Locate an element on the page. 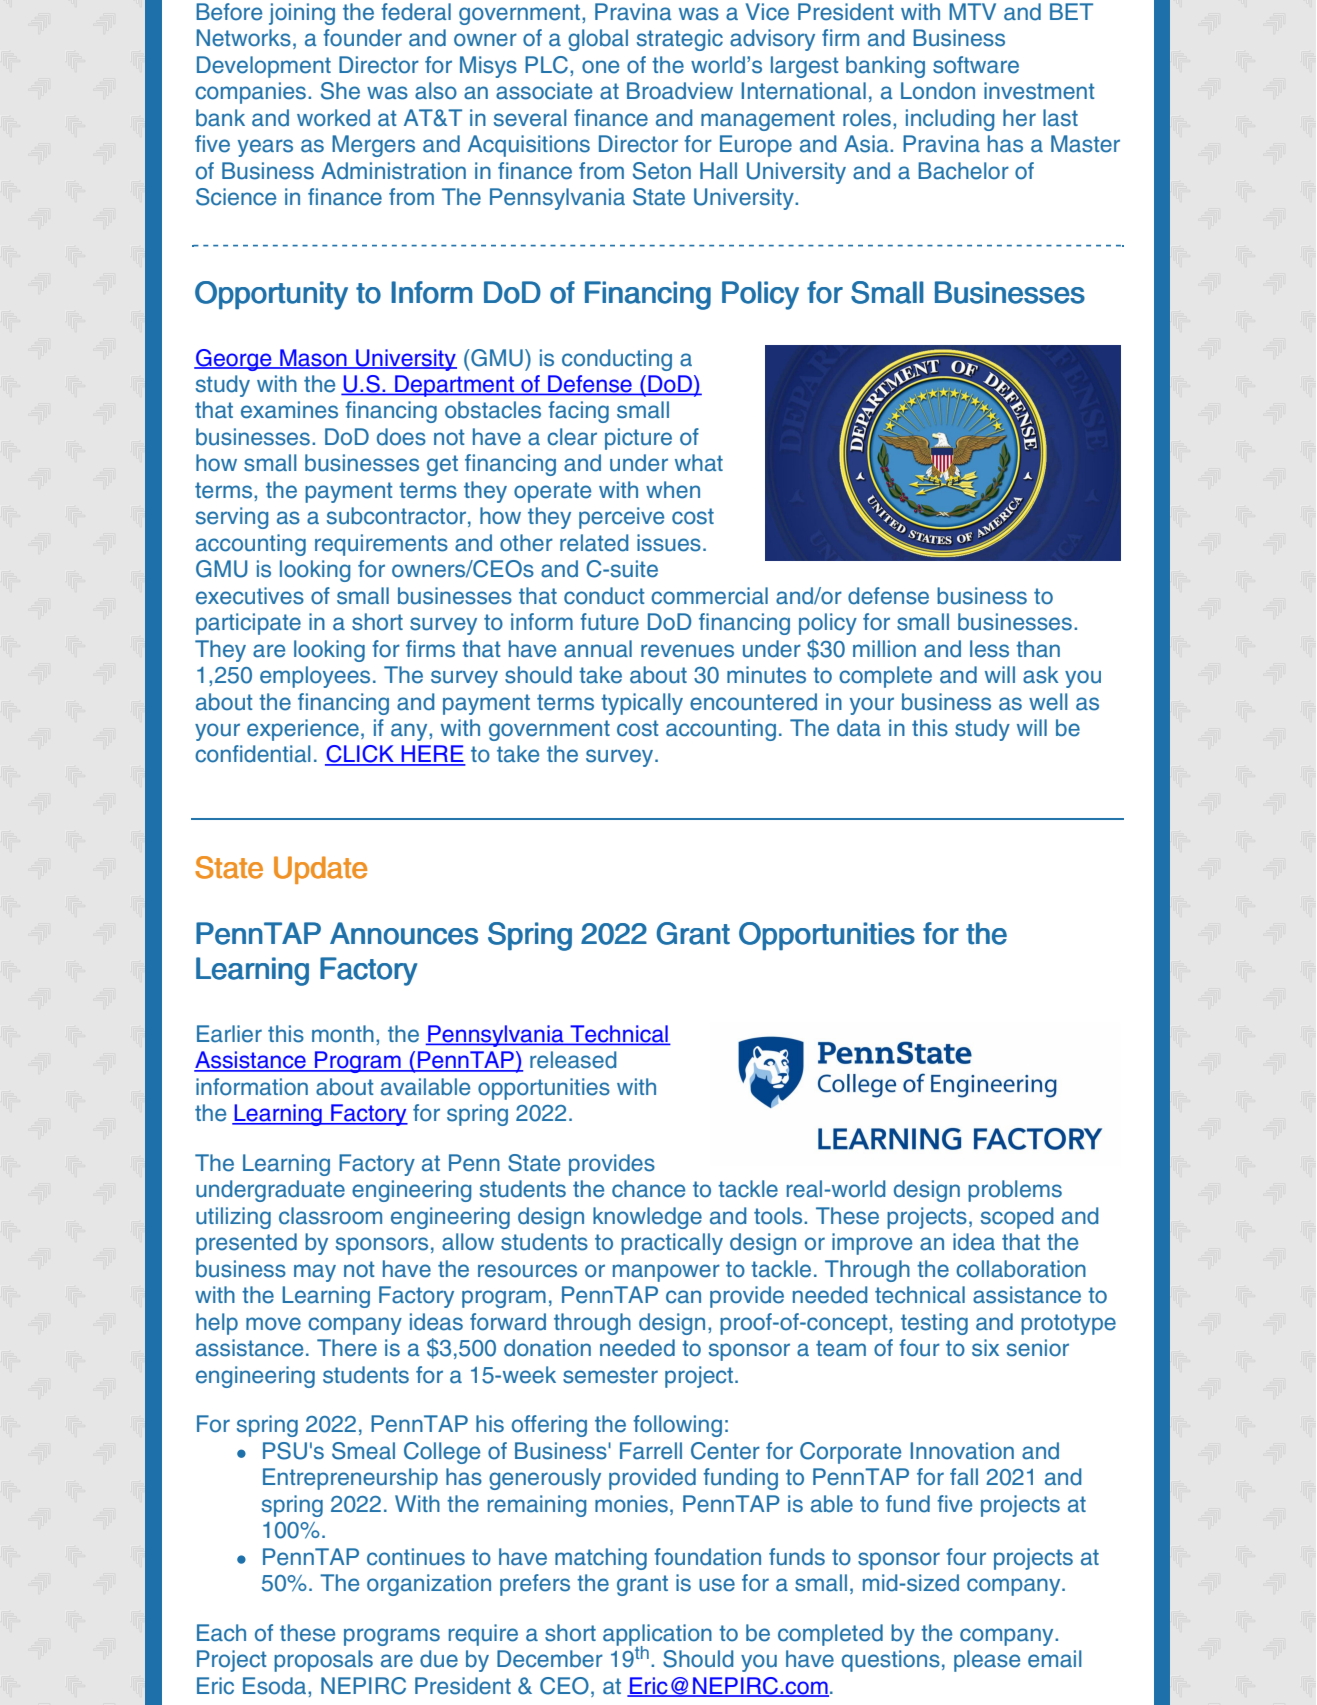 The width and height of the document is (1317, 1705). month is located at coordinates (343, 1034).
